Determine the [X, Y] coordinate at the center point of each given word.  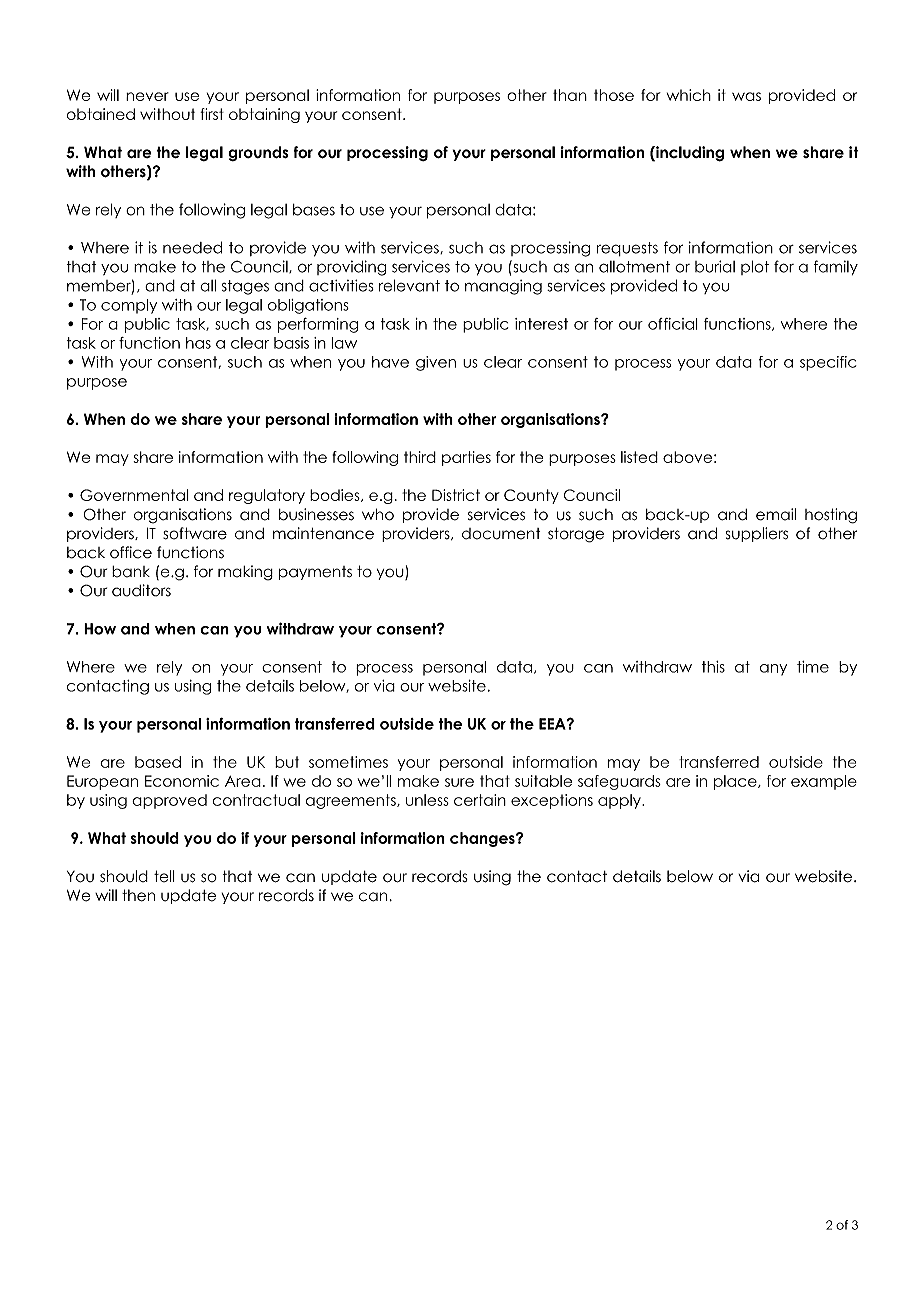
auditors [141, 590]
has [198, 343]
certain [480, 800]
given [436, 363]
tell [164, 876]
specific [828, 363]
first [212, 114]
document [501, 534]
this [713, 667]
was [746, 96]
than [570, 95]
